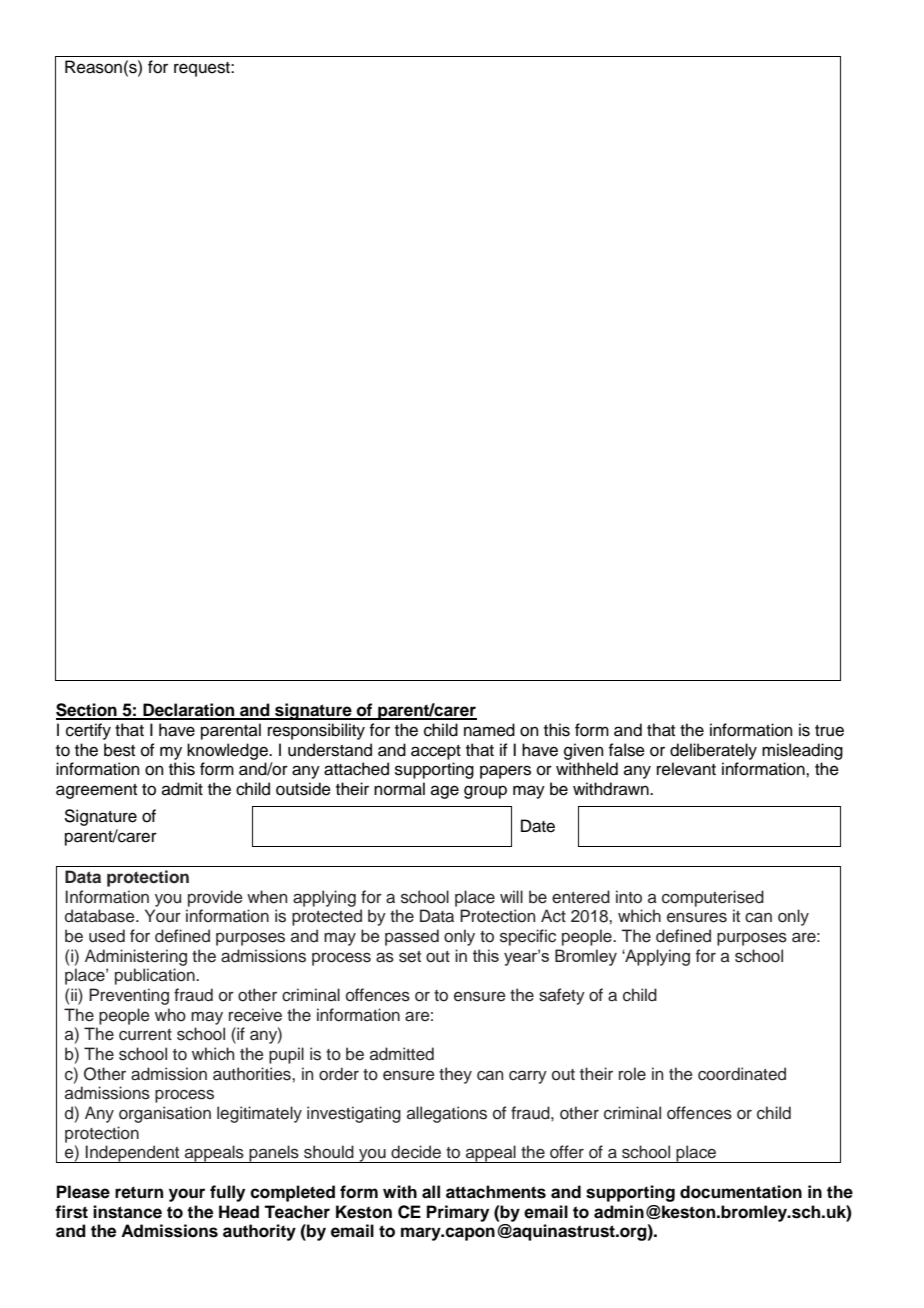  Describe the element at coordinates (496, 1192) in the page. I see `attachments` at that location.
